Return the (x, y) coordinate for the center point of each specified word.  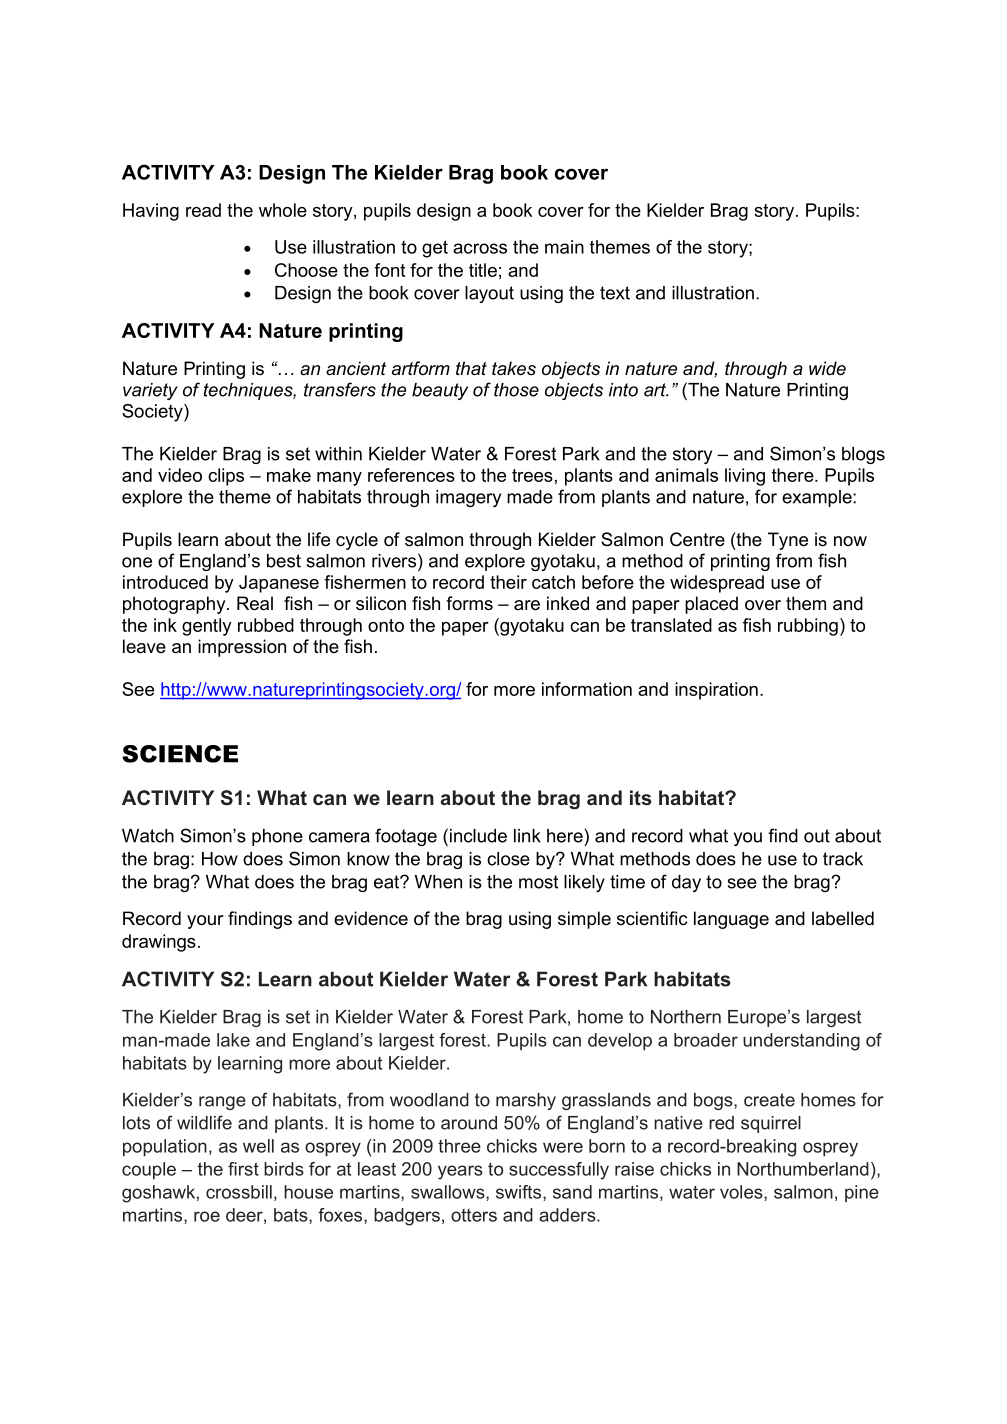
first (243, 1169)
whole (283, 210)
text (615, 293)
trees (532, 475)
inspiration (716, 691)
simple (584, 920)
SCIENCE (180, 754)
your (205, 922)
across (480, 248)
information (587, 689)
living (745, 477)
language (731, 920)
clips (226, 477)
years (460, 1172)
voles (742, 1192)
